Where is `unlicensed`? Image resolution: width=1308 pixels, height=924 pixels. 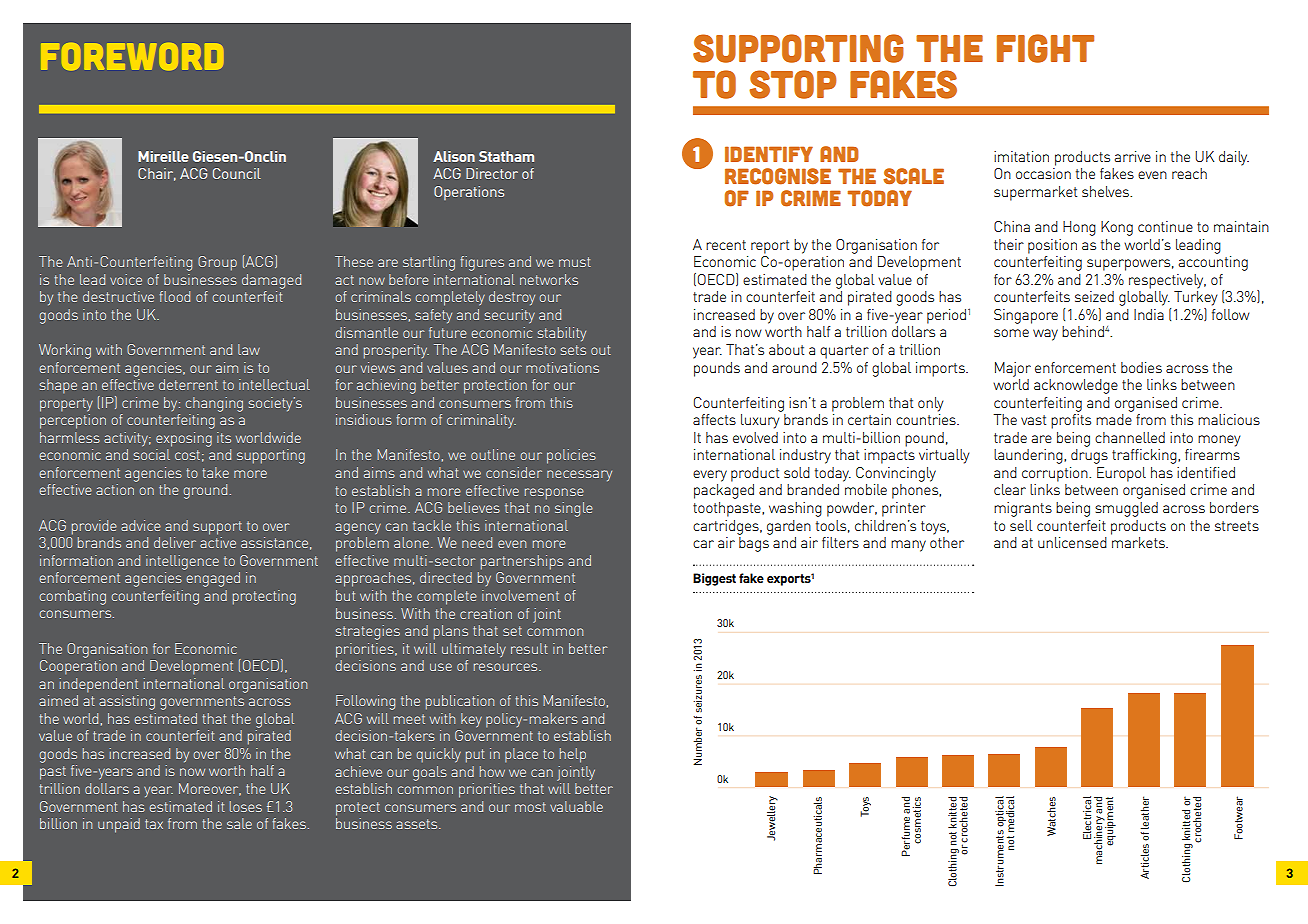 unlicensed is located at coordinates (1072, 542).
